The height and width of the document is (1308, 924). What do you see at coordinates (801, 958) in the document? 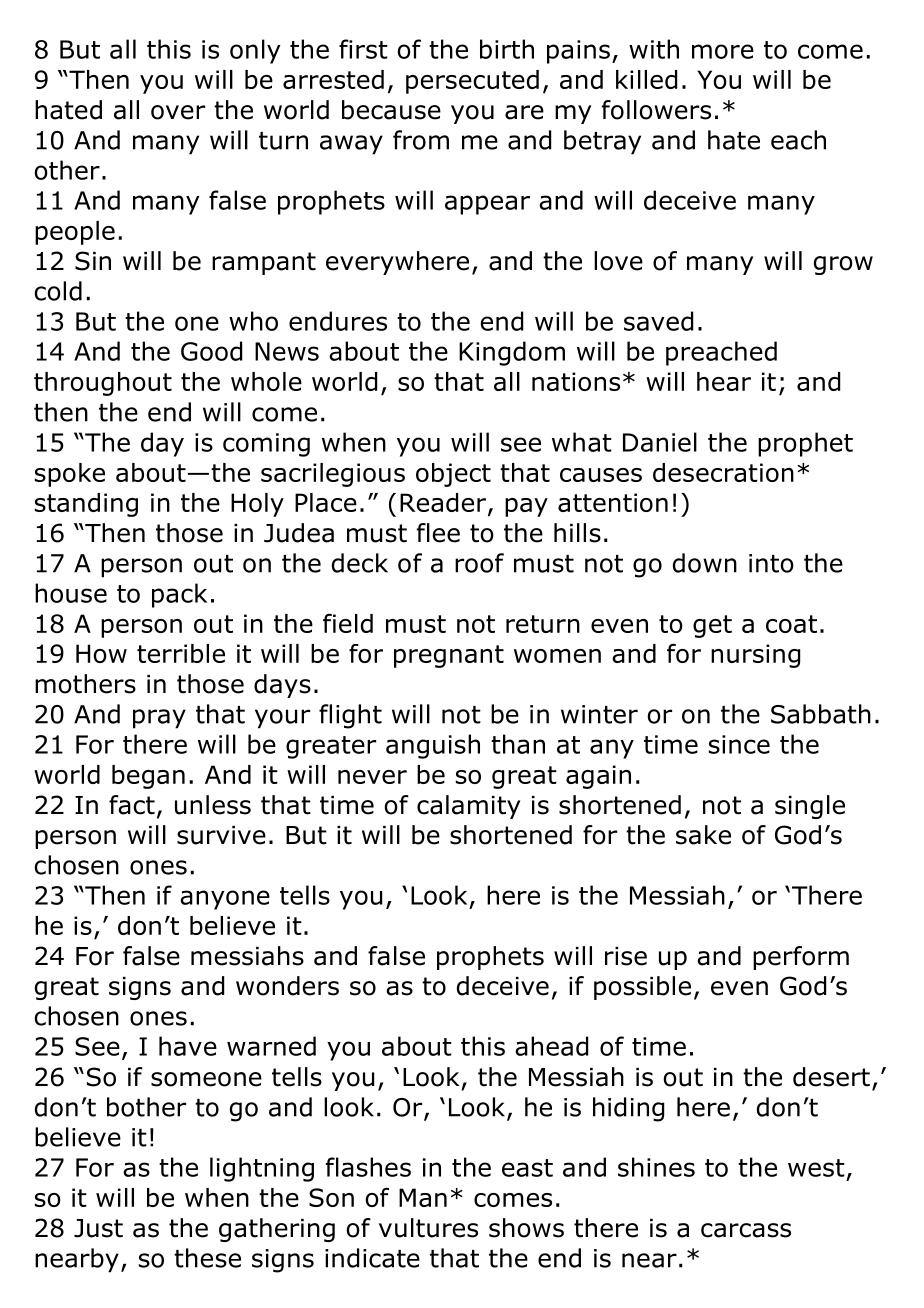
I see `perform` at bounding box center [801, 958].
